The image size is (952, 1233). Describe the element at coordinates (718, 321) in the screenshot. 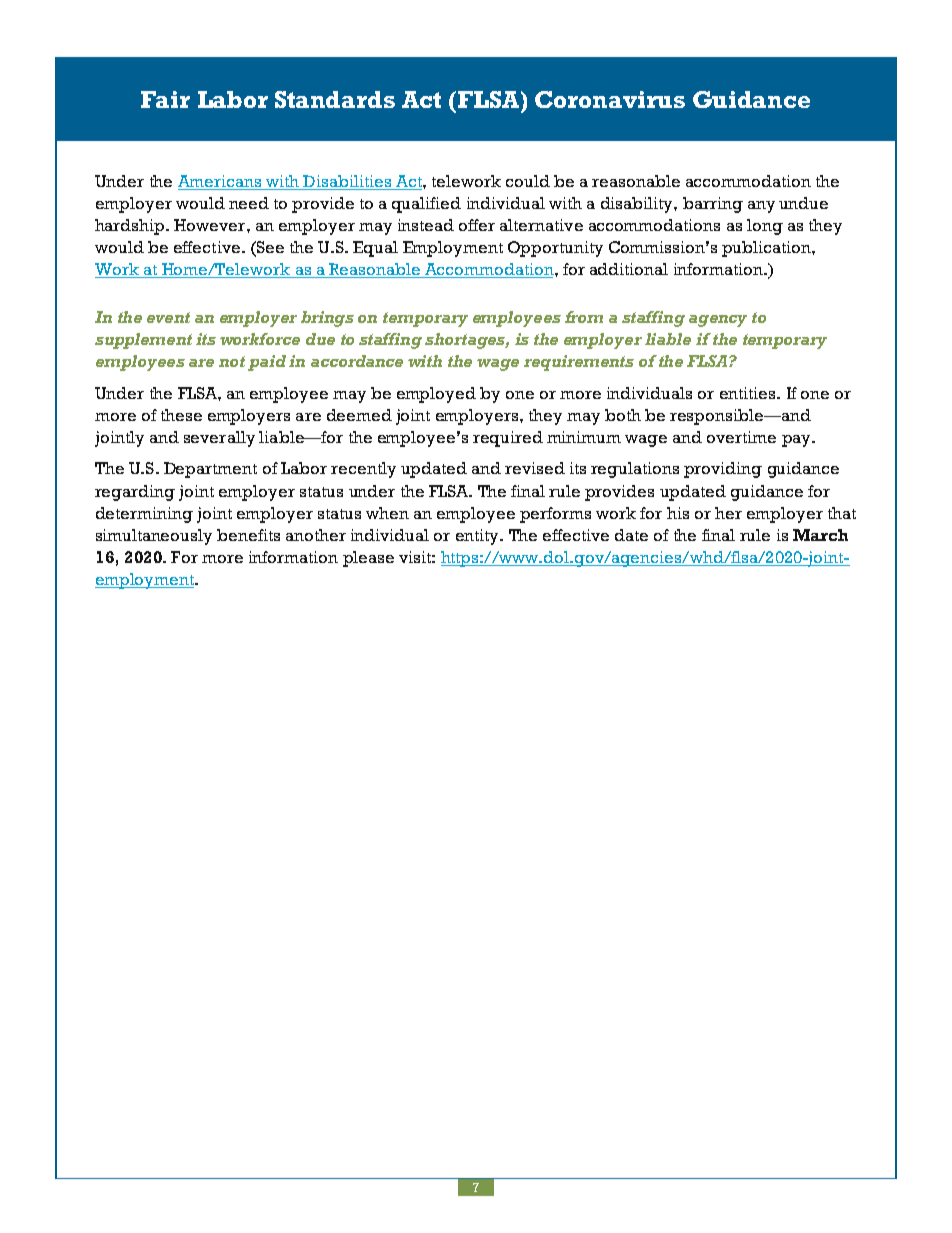

I see `agency` at that location.
